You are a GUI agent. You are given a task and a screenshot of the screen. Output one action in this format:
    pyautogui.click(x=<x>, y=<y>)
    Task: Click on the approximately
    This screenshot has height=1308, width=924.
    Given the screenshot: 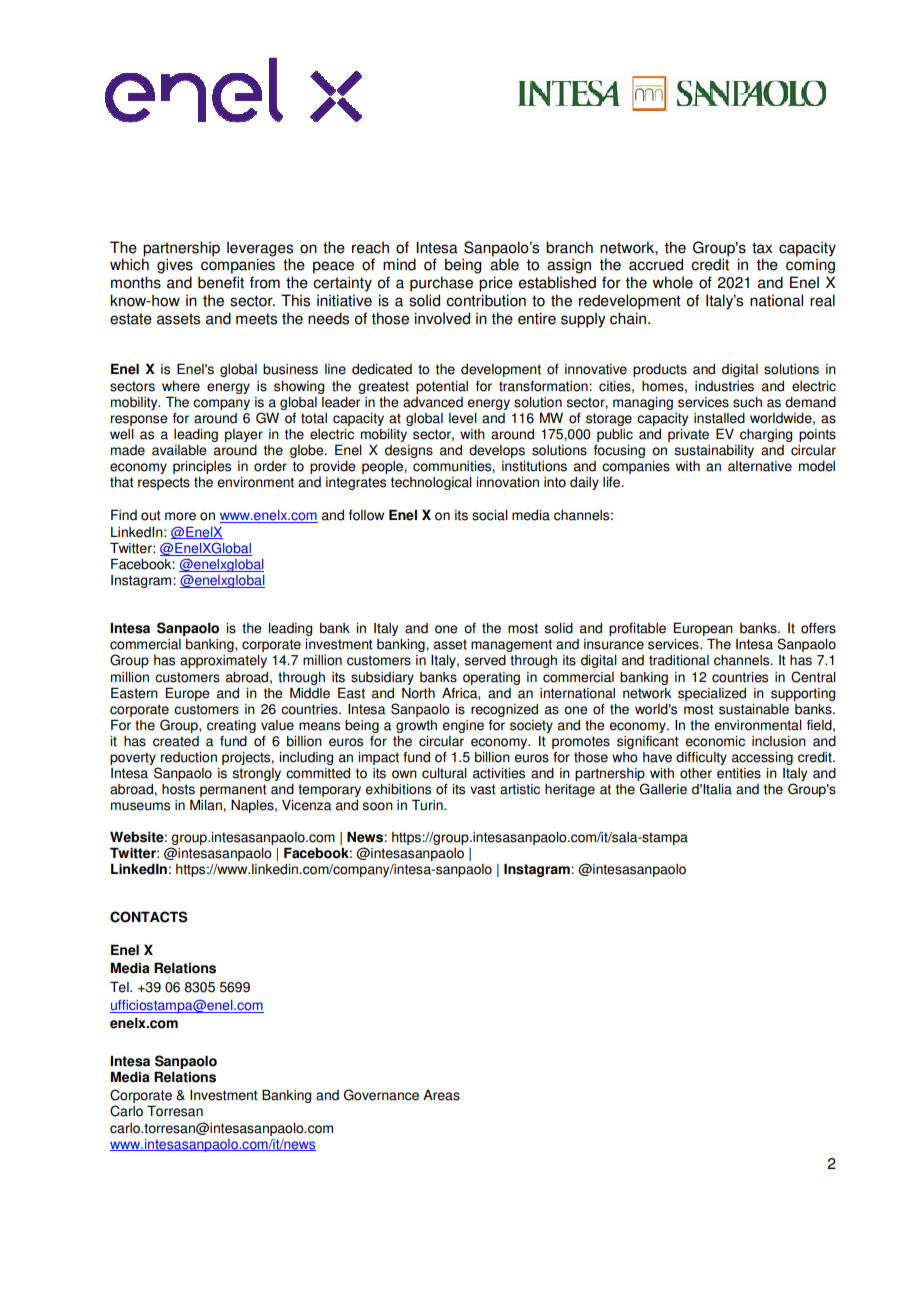 What is the action you would take?
    pyautogui.click(x=223, y=661)
